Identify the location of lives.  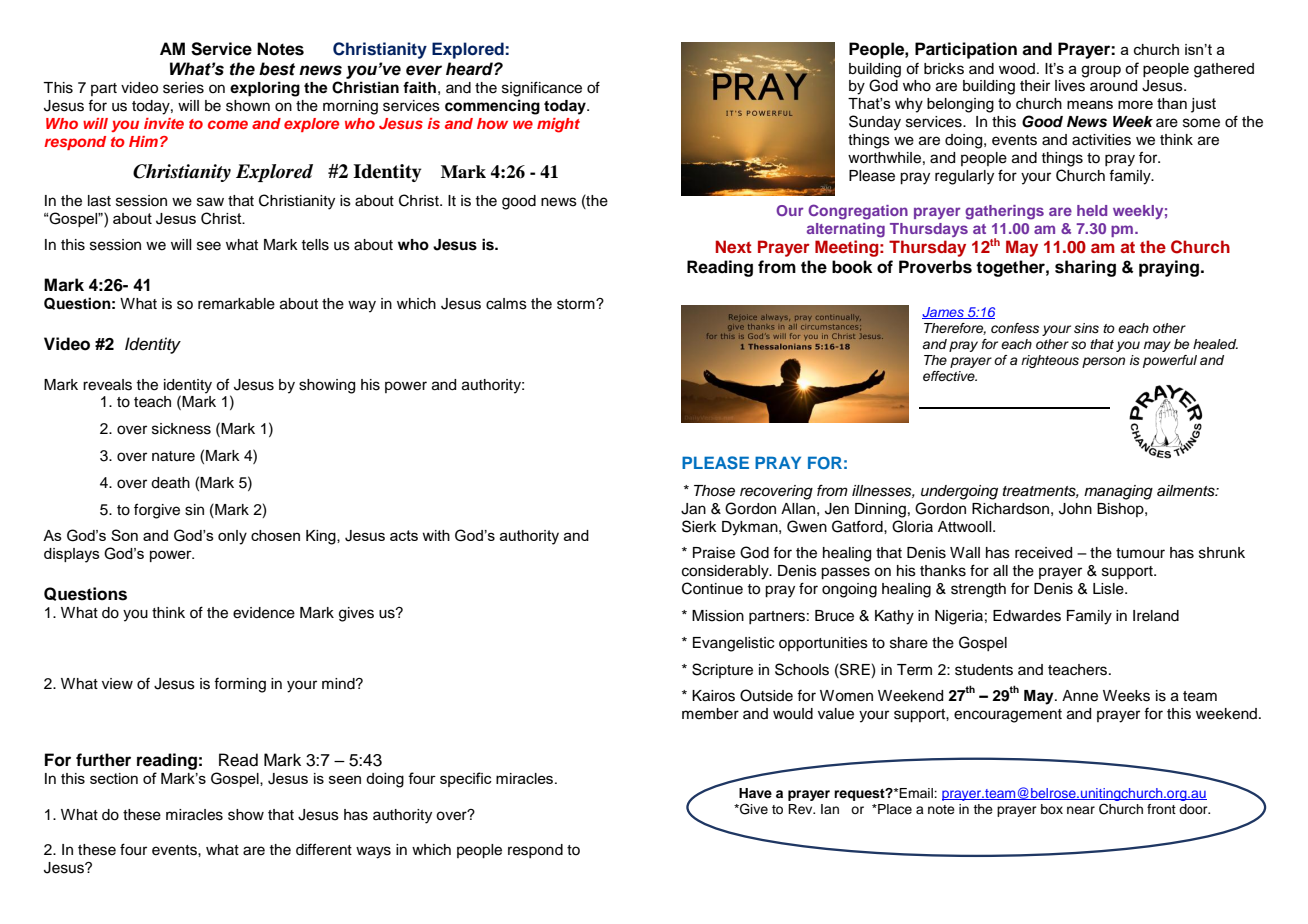
(1070, 86).
